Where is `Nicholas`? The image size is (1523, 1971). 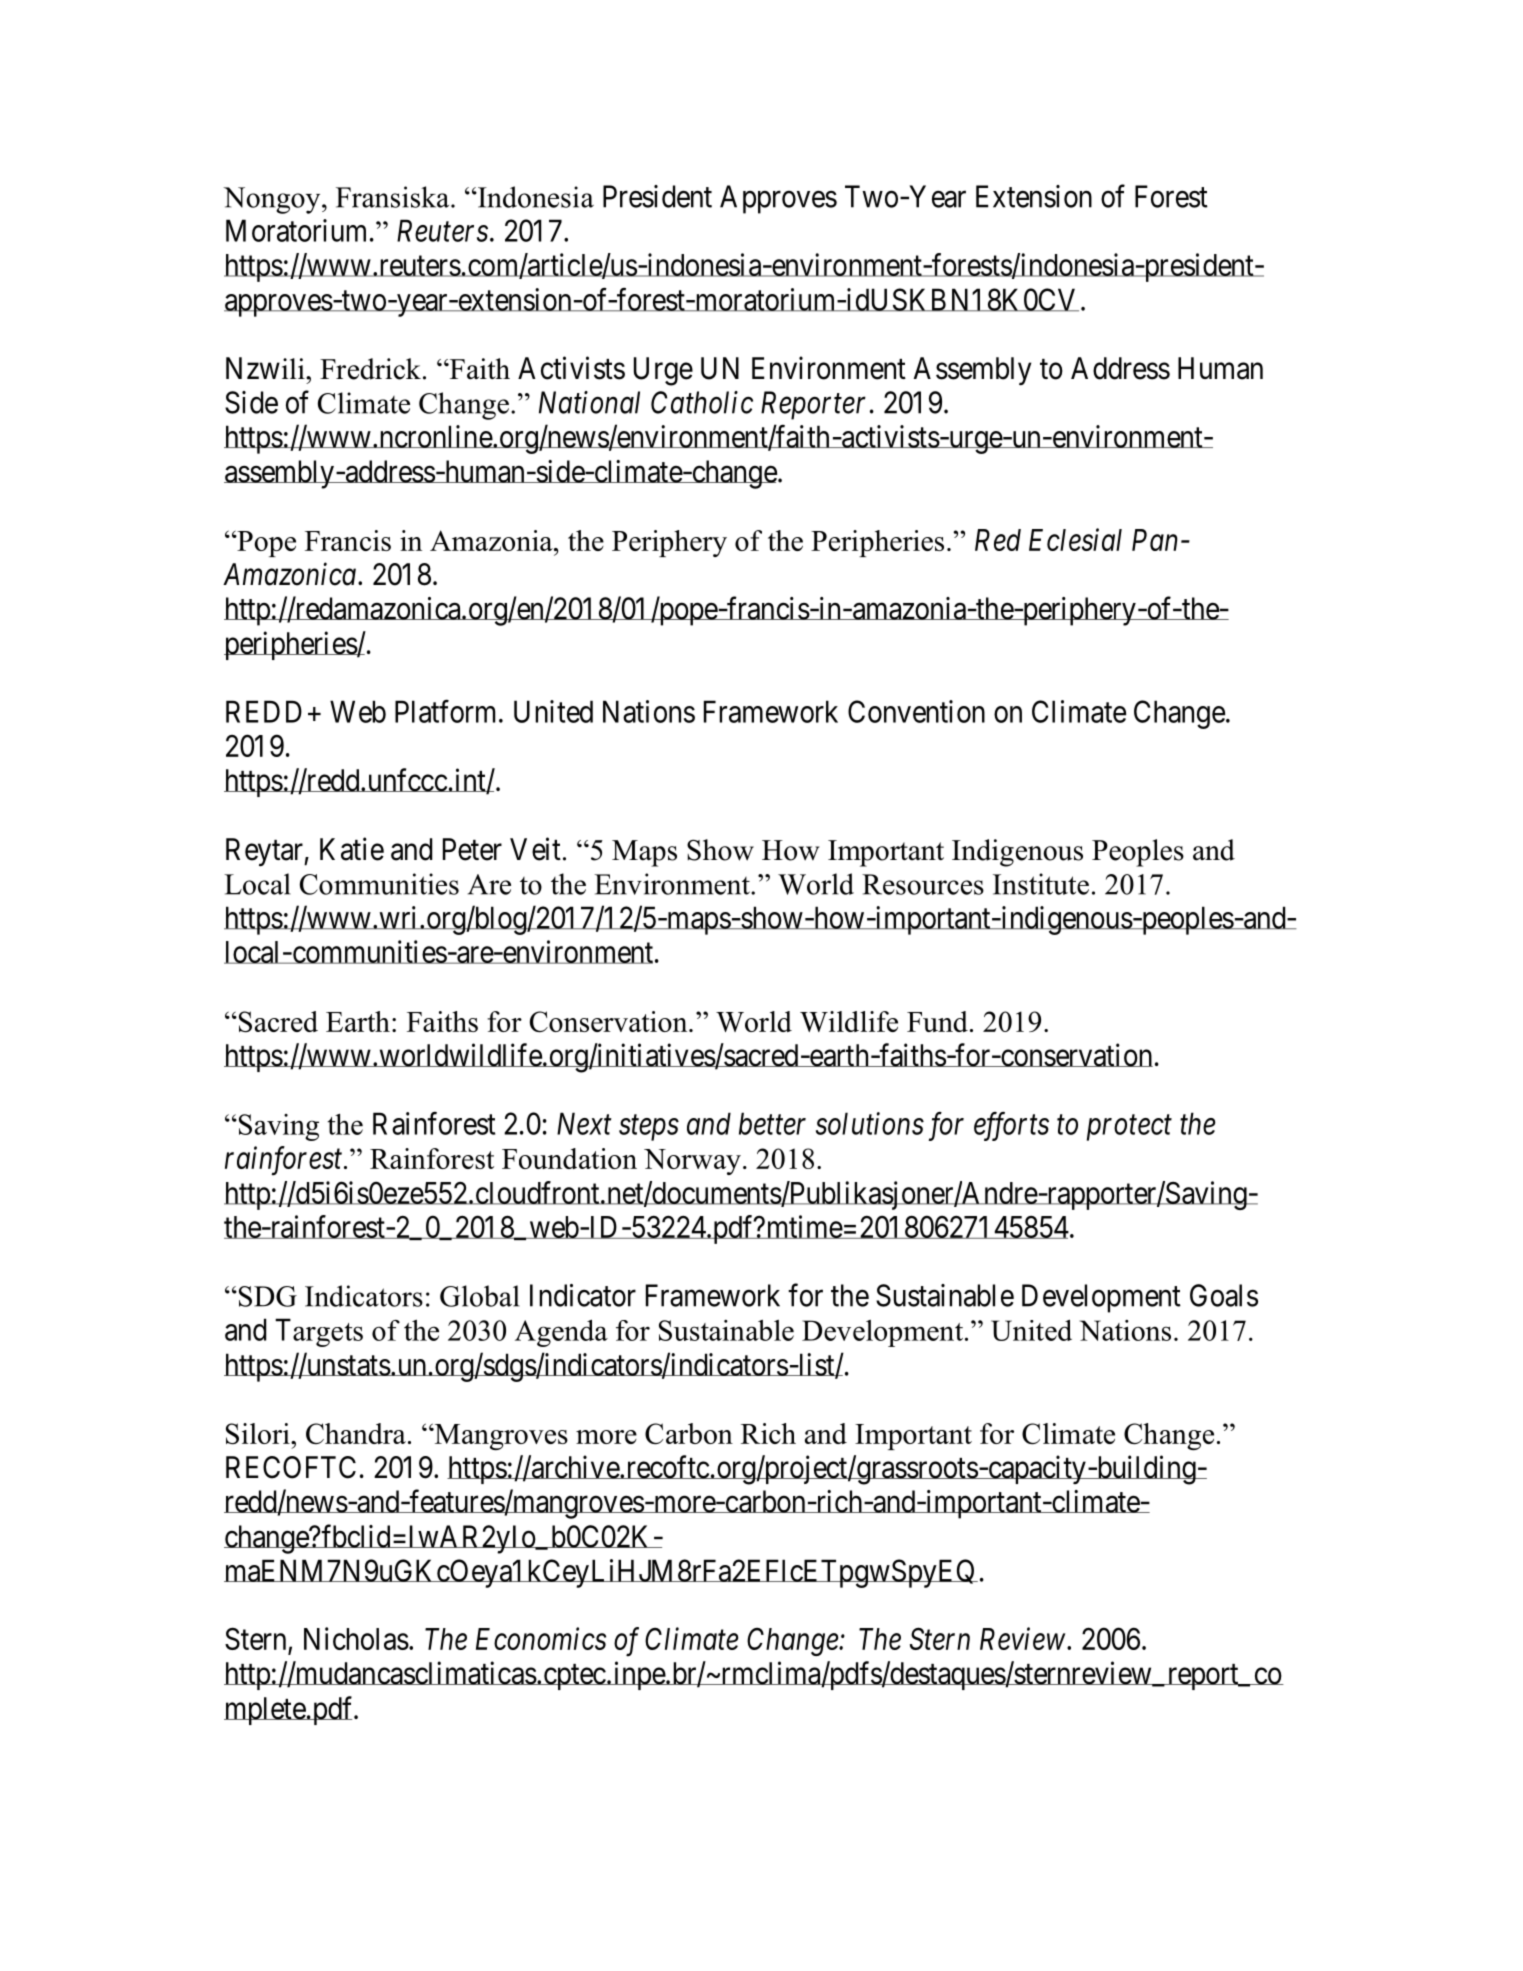 Nicholas is located at coordinates (356, 1638).
